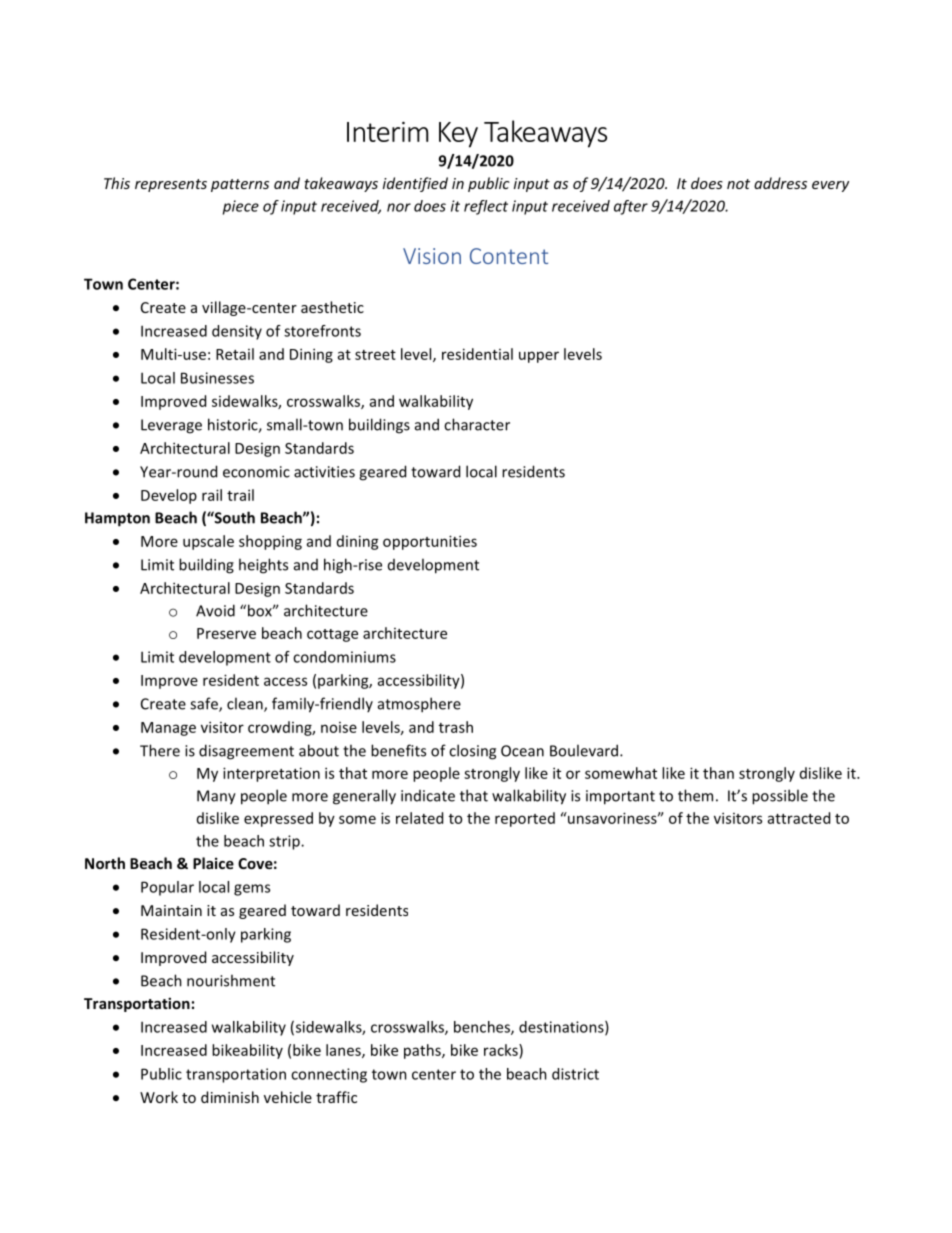  What do you see at coordinates (208, 542) in the document?
I see `upscale` at bounding box center [208, 542].
